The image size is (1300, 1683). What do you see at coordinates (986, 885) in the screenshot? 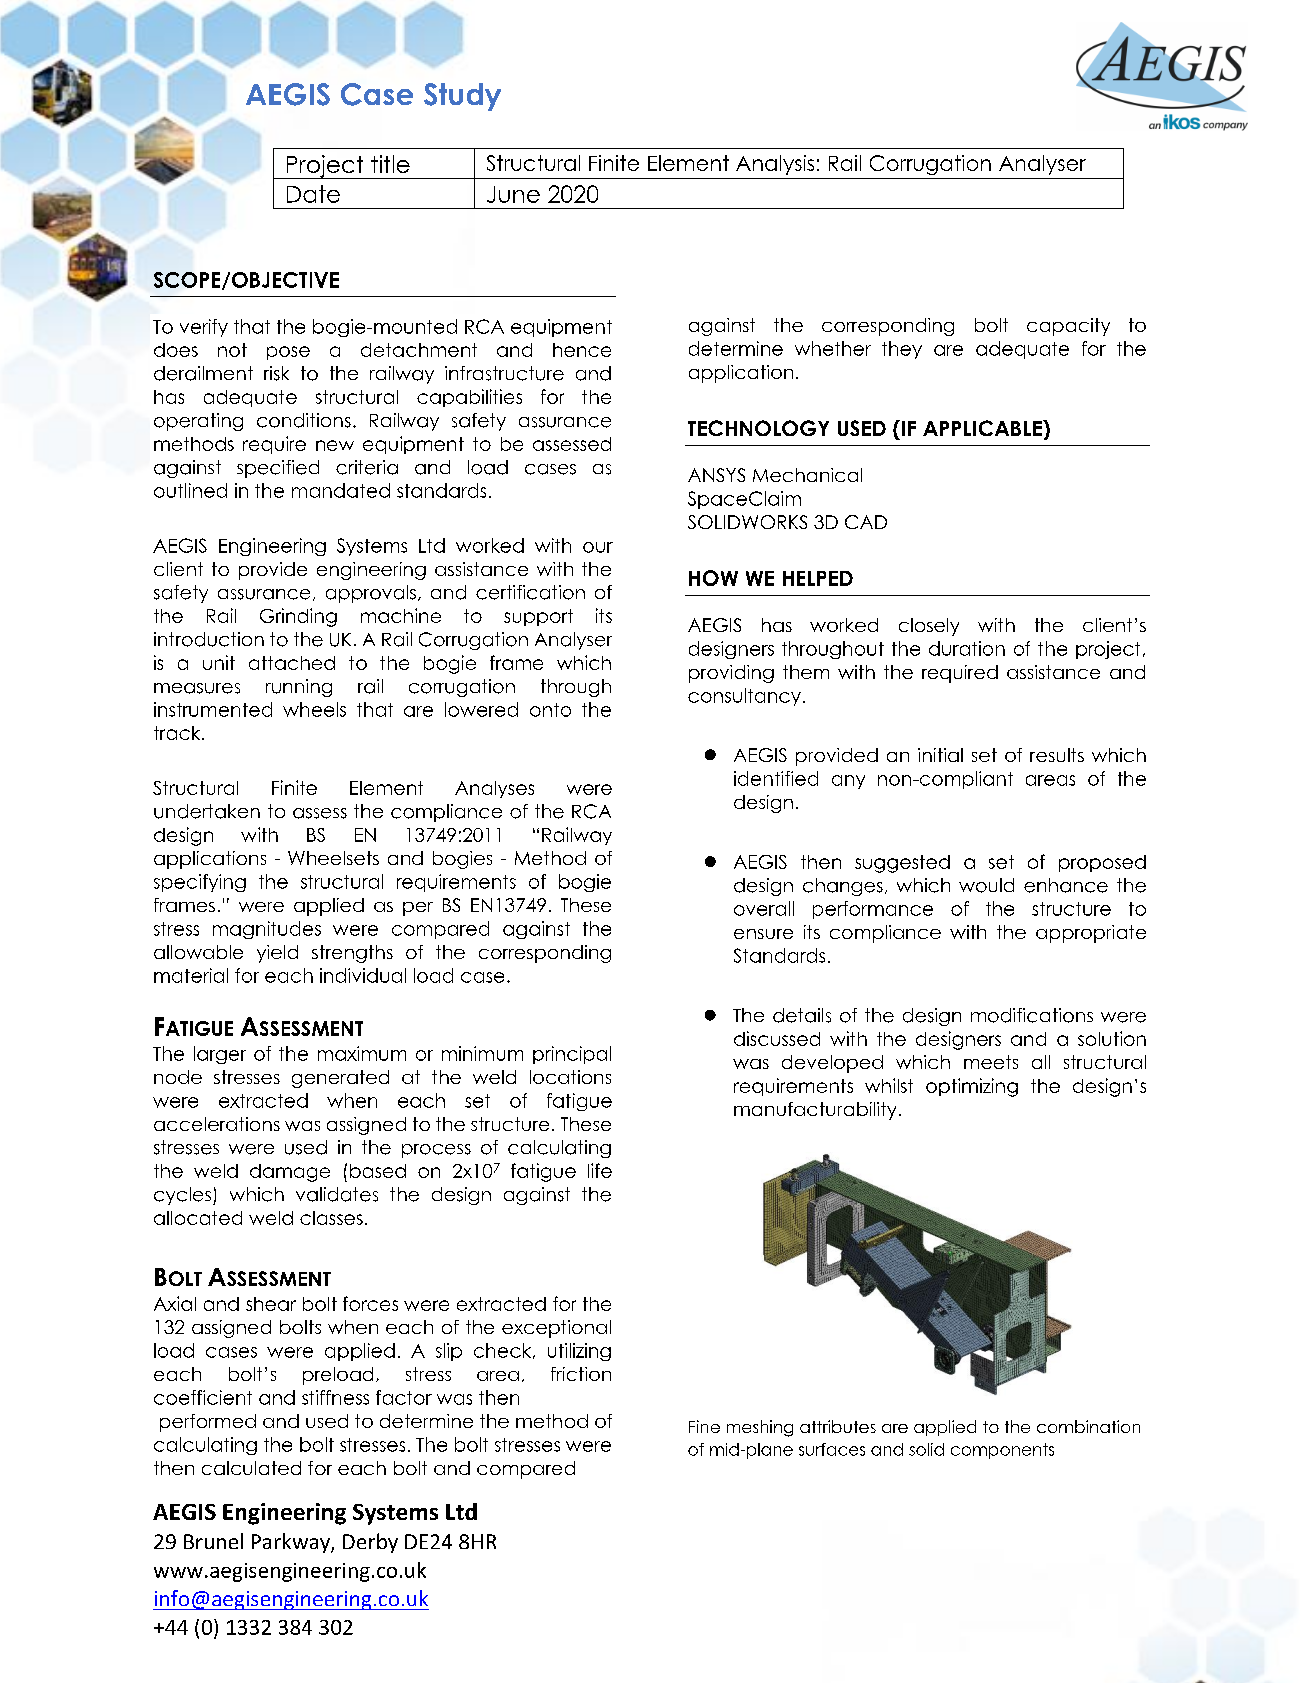
I see `would` at bounding box center [986, 885].
